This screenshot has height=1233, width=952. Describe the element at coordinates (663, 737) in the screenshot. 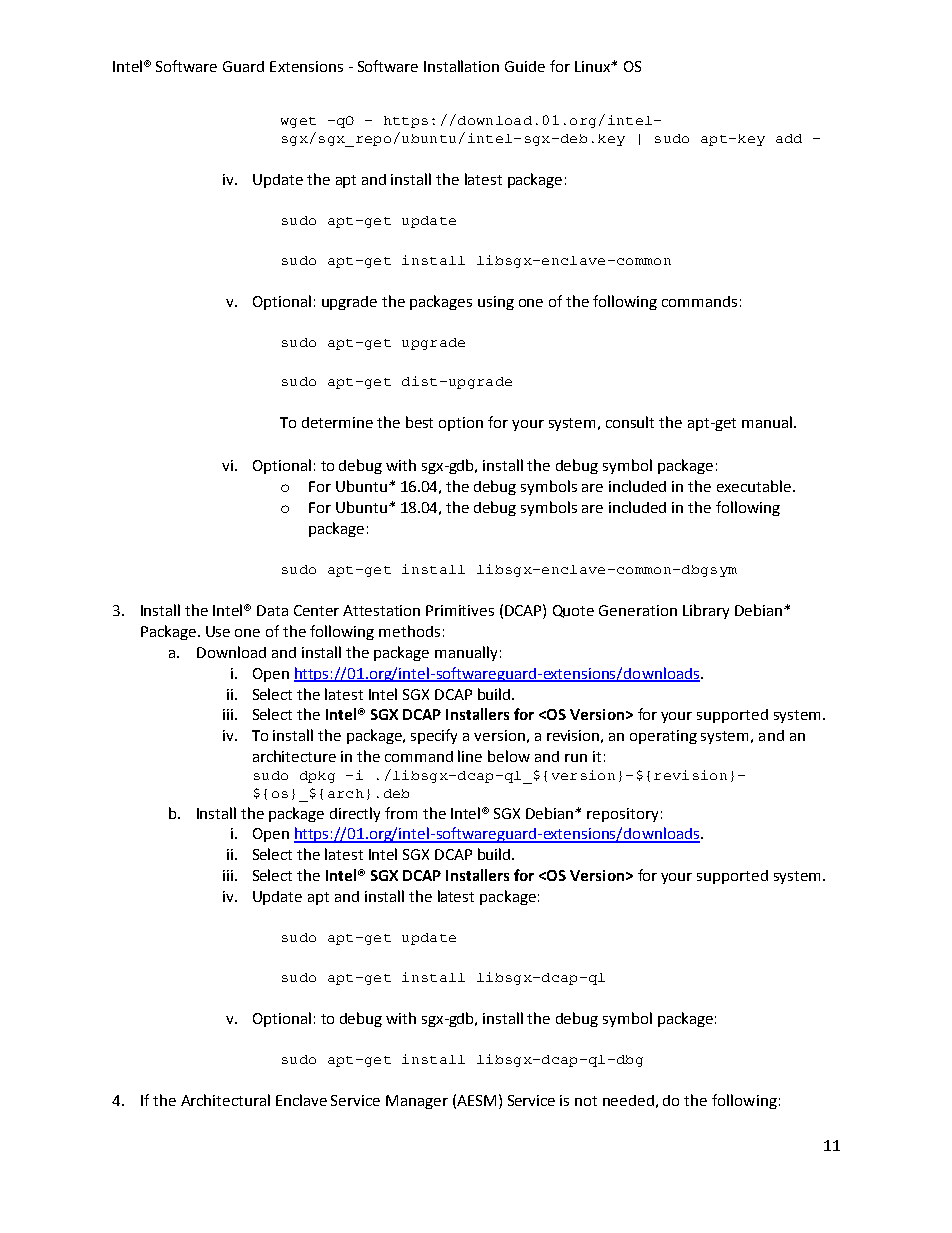

I see `operating` at that location.
